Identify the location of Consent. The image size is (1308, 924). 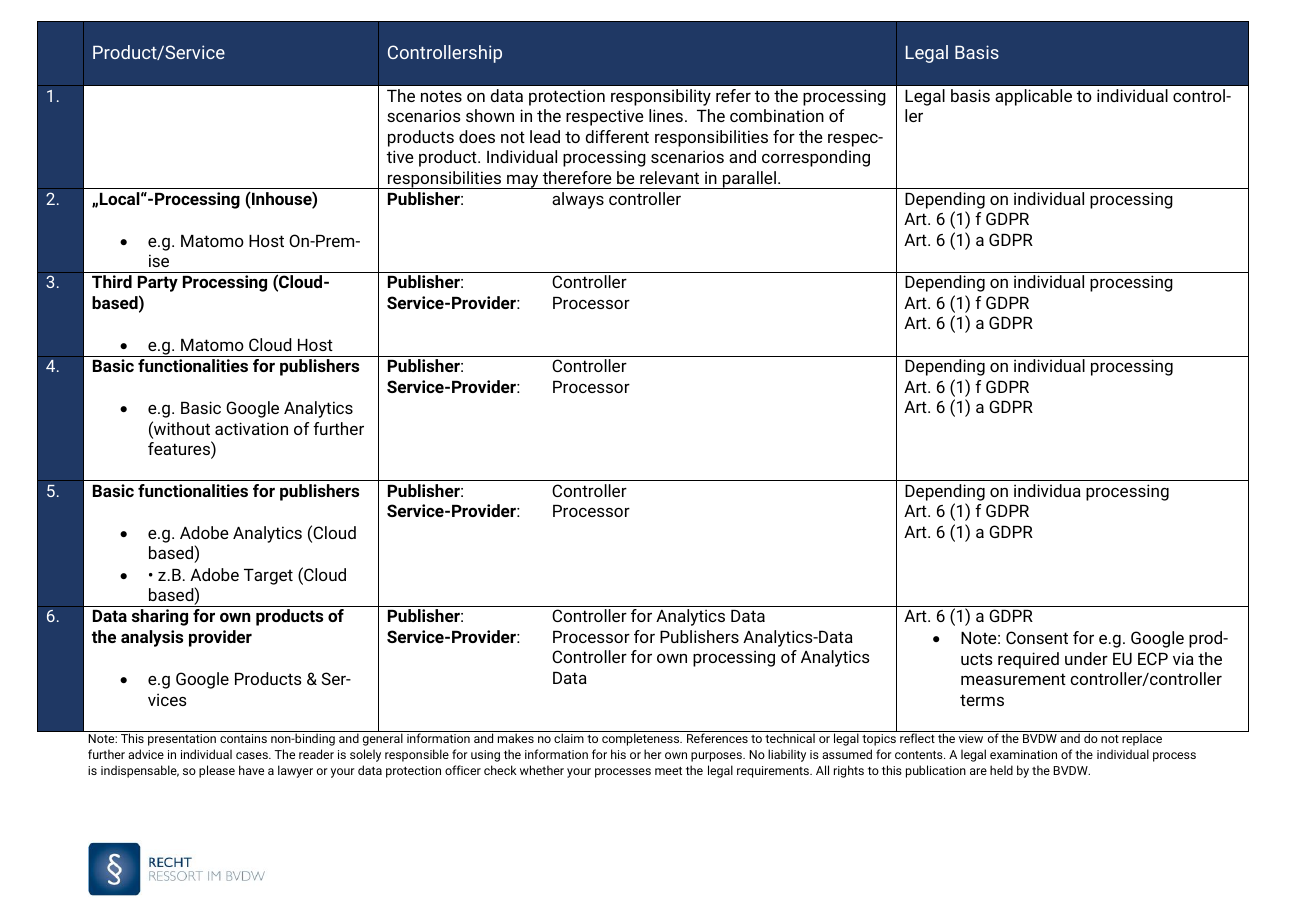
(1037, 637).
